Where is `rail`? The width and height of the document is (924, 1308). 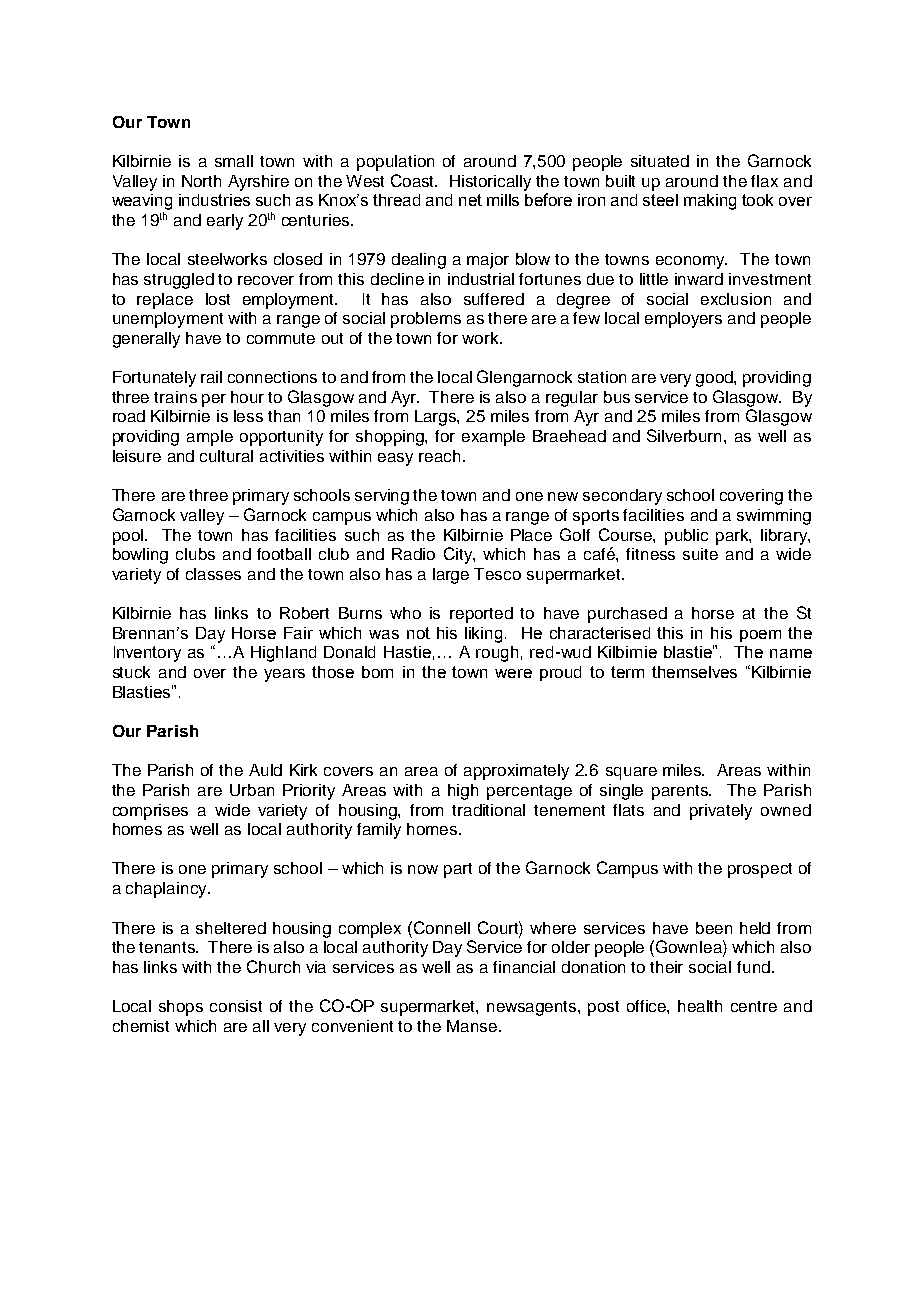
rail is located at coordinates (211, 377).
